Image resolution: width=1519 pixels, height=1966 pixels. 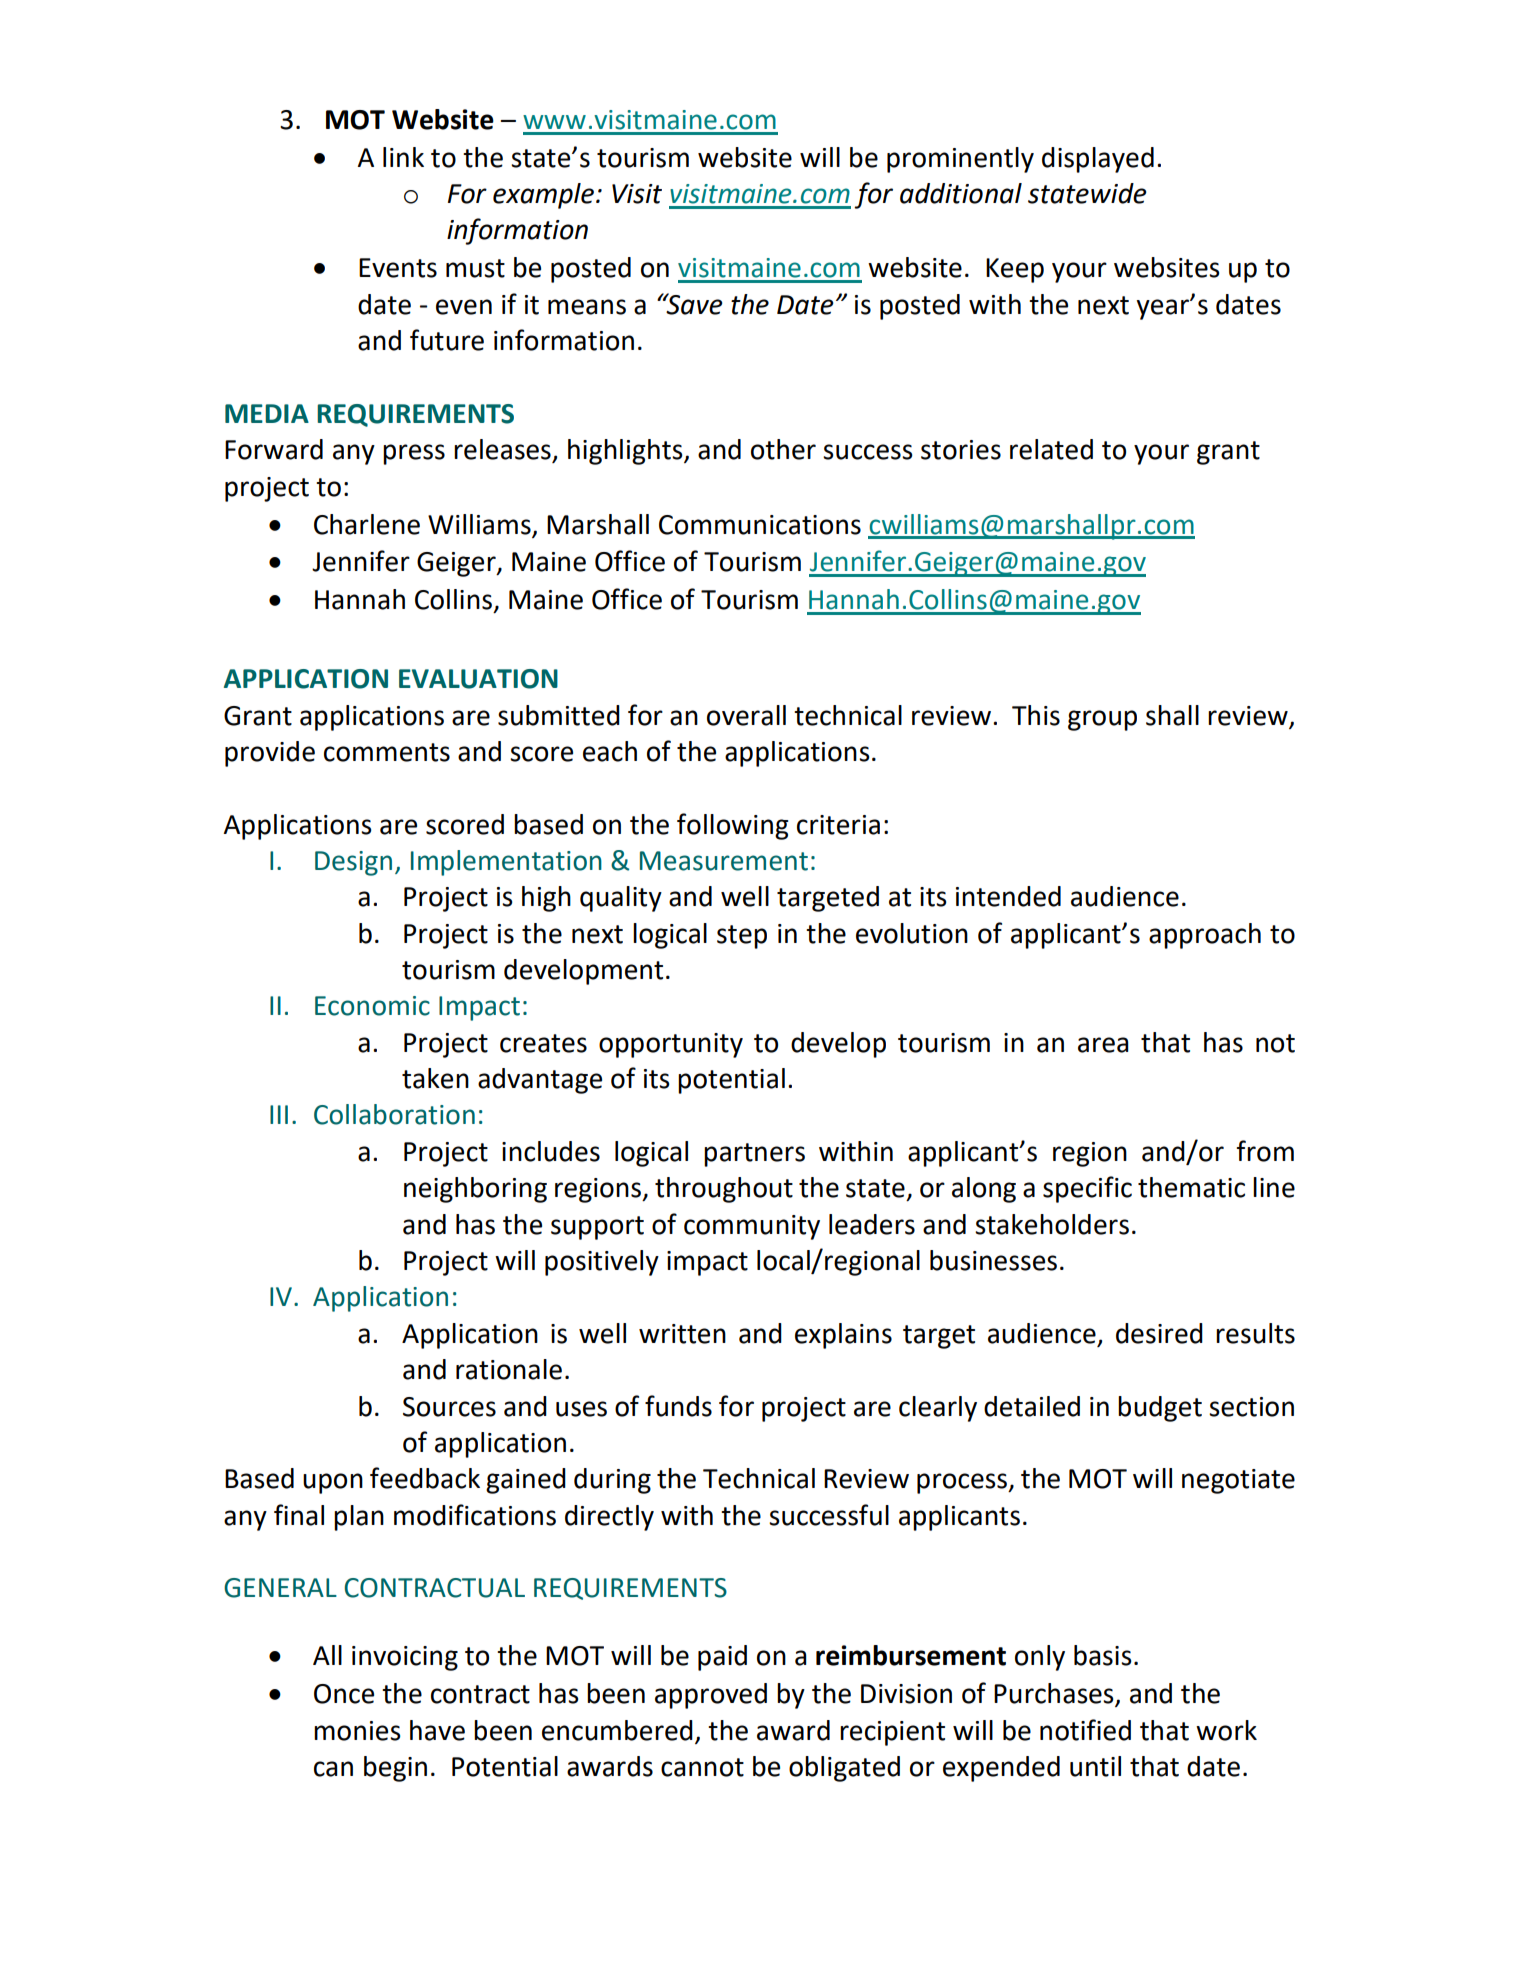 What do you see at coordinates (357, 1731) in the screenshot?
I see `monies` at bounding box center [357, 1731].
